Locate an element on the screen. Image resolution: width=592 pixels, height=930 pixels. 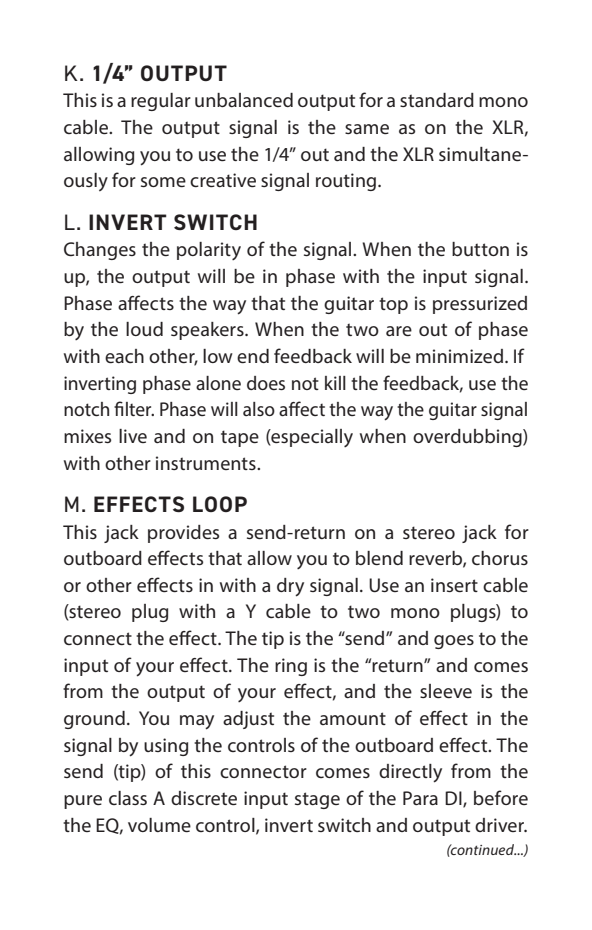
unbalanced is located at coordinates (244, 100).
